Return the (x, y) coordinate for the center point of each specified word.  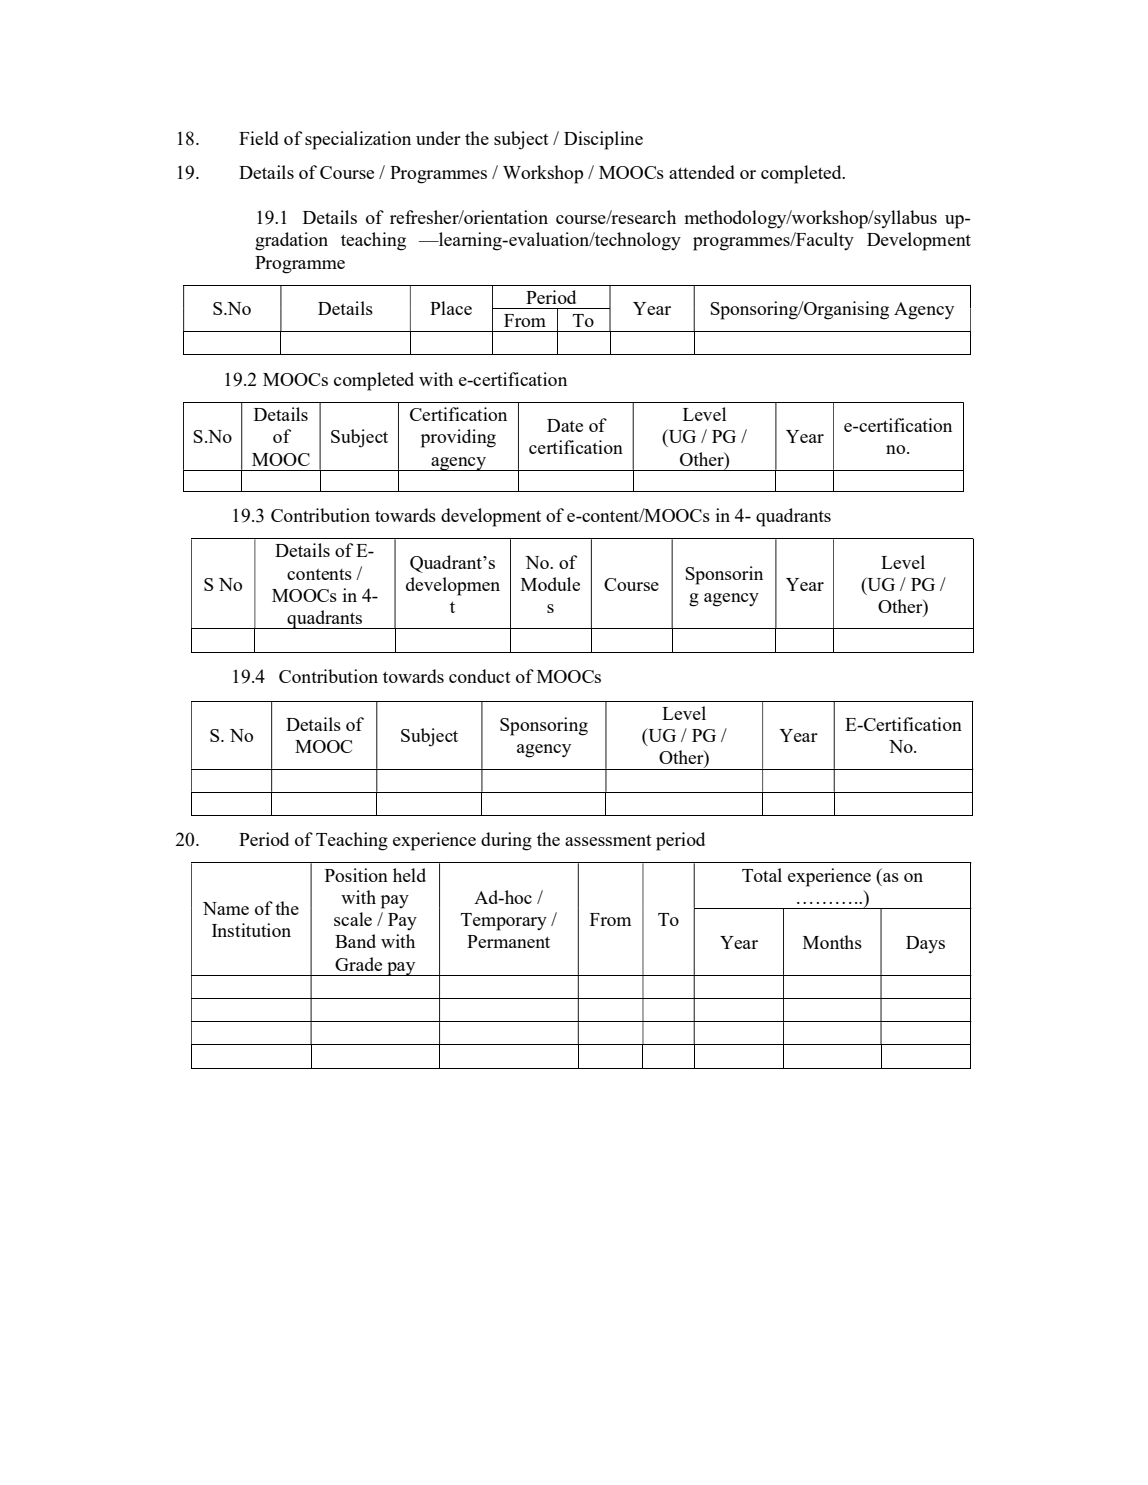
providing (458, 438)
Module (550, 584)
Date (565, 425)
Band (355, 941)
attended (702, 172)
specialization (358, 140)
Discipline (603, 140)
